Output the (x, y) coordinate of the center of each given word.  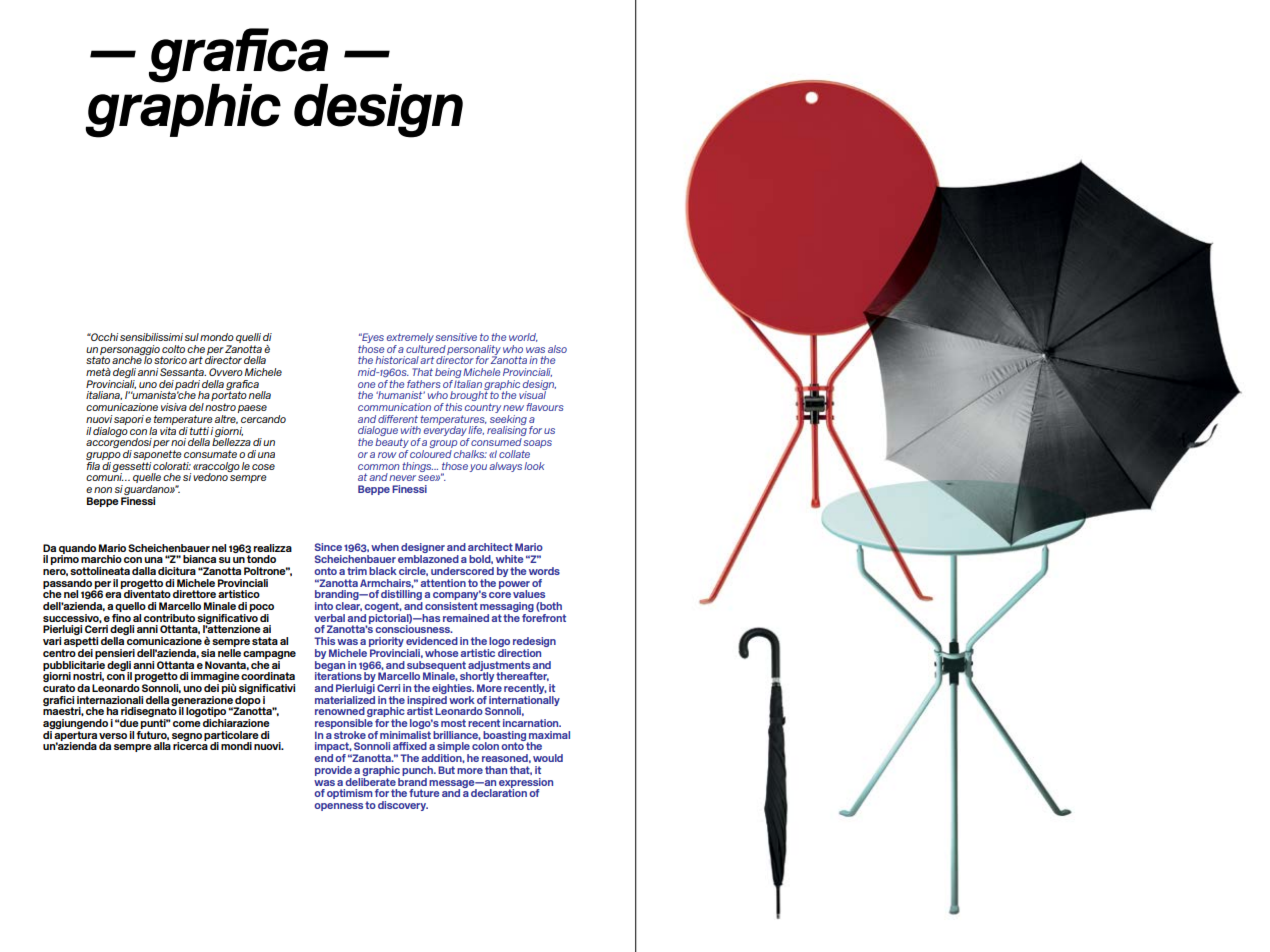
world (523, 337)
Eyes (372, 338)
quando (77, 550)
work (462, 700)
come (187, 724)
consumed (496, 442)
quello (130, 608)
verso (113, 736)
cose (263, 467)
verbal (329, 618)
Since (328, 547)
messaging (507, 608)
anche (128, 359)
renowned (340, 711)
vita (168, 429)
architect (490, 547)
